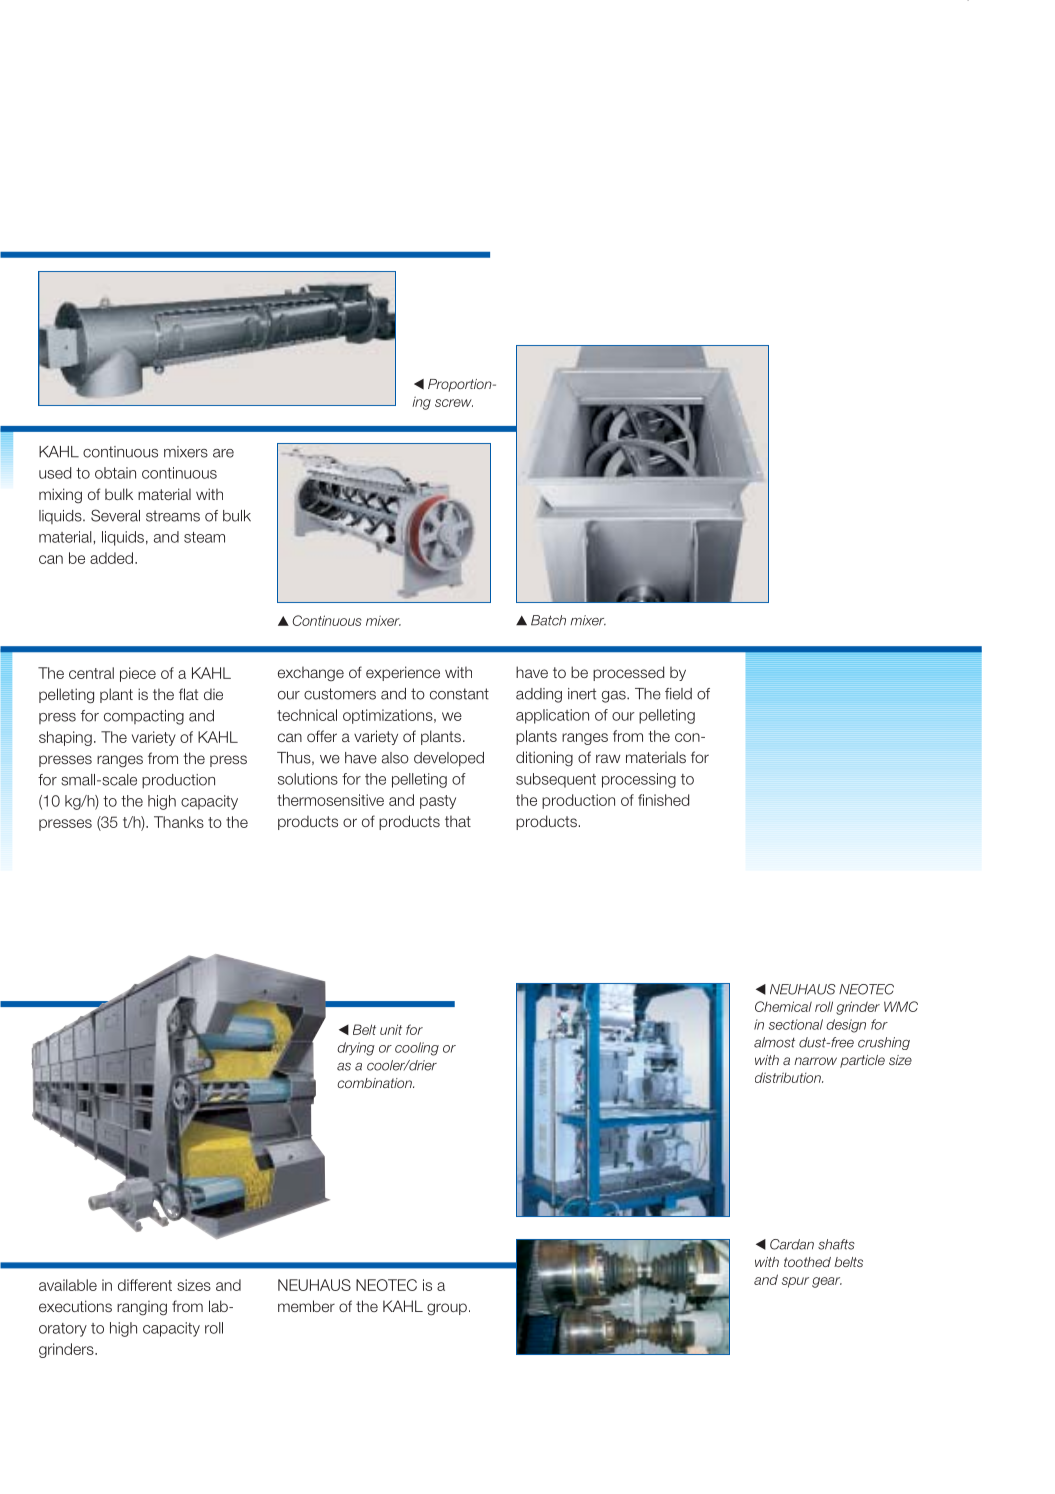  Describe the element at coordinates (223, 453) in the screenshot. I see `are` at that location.
